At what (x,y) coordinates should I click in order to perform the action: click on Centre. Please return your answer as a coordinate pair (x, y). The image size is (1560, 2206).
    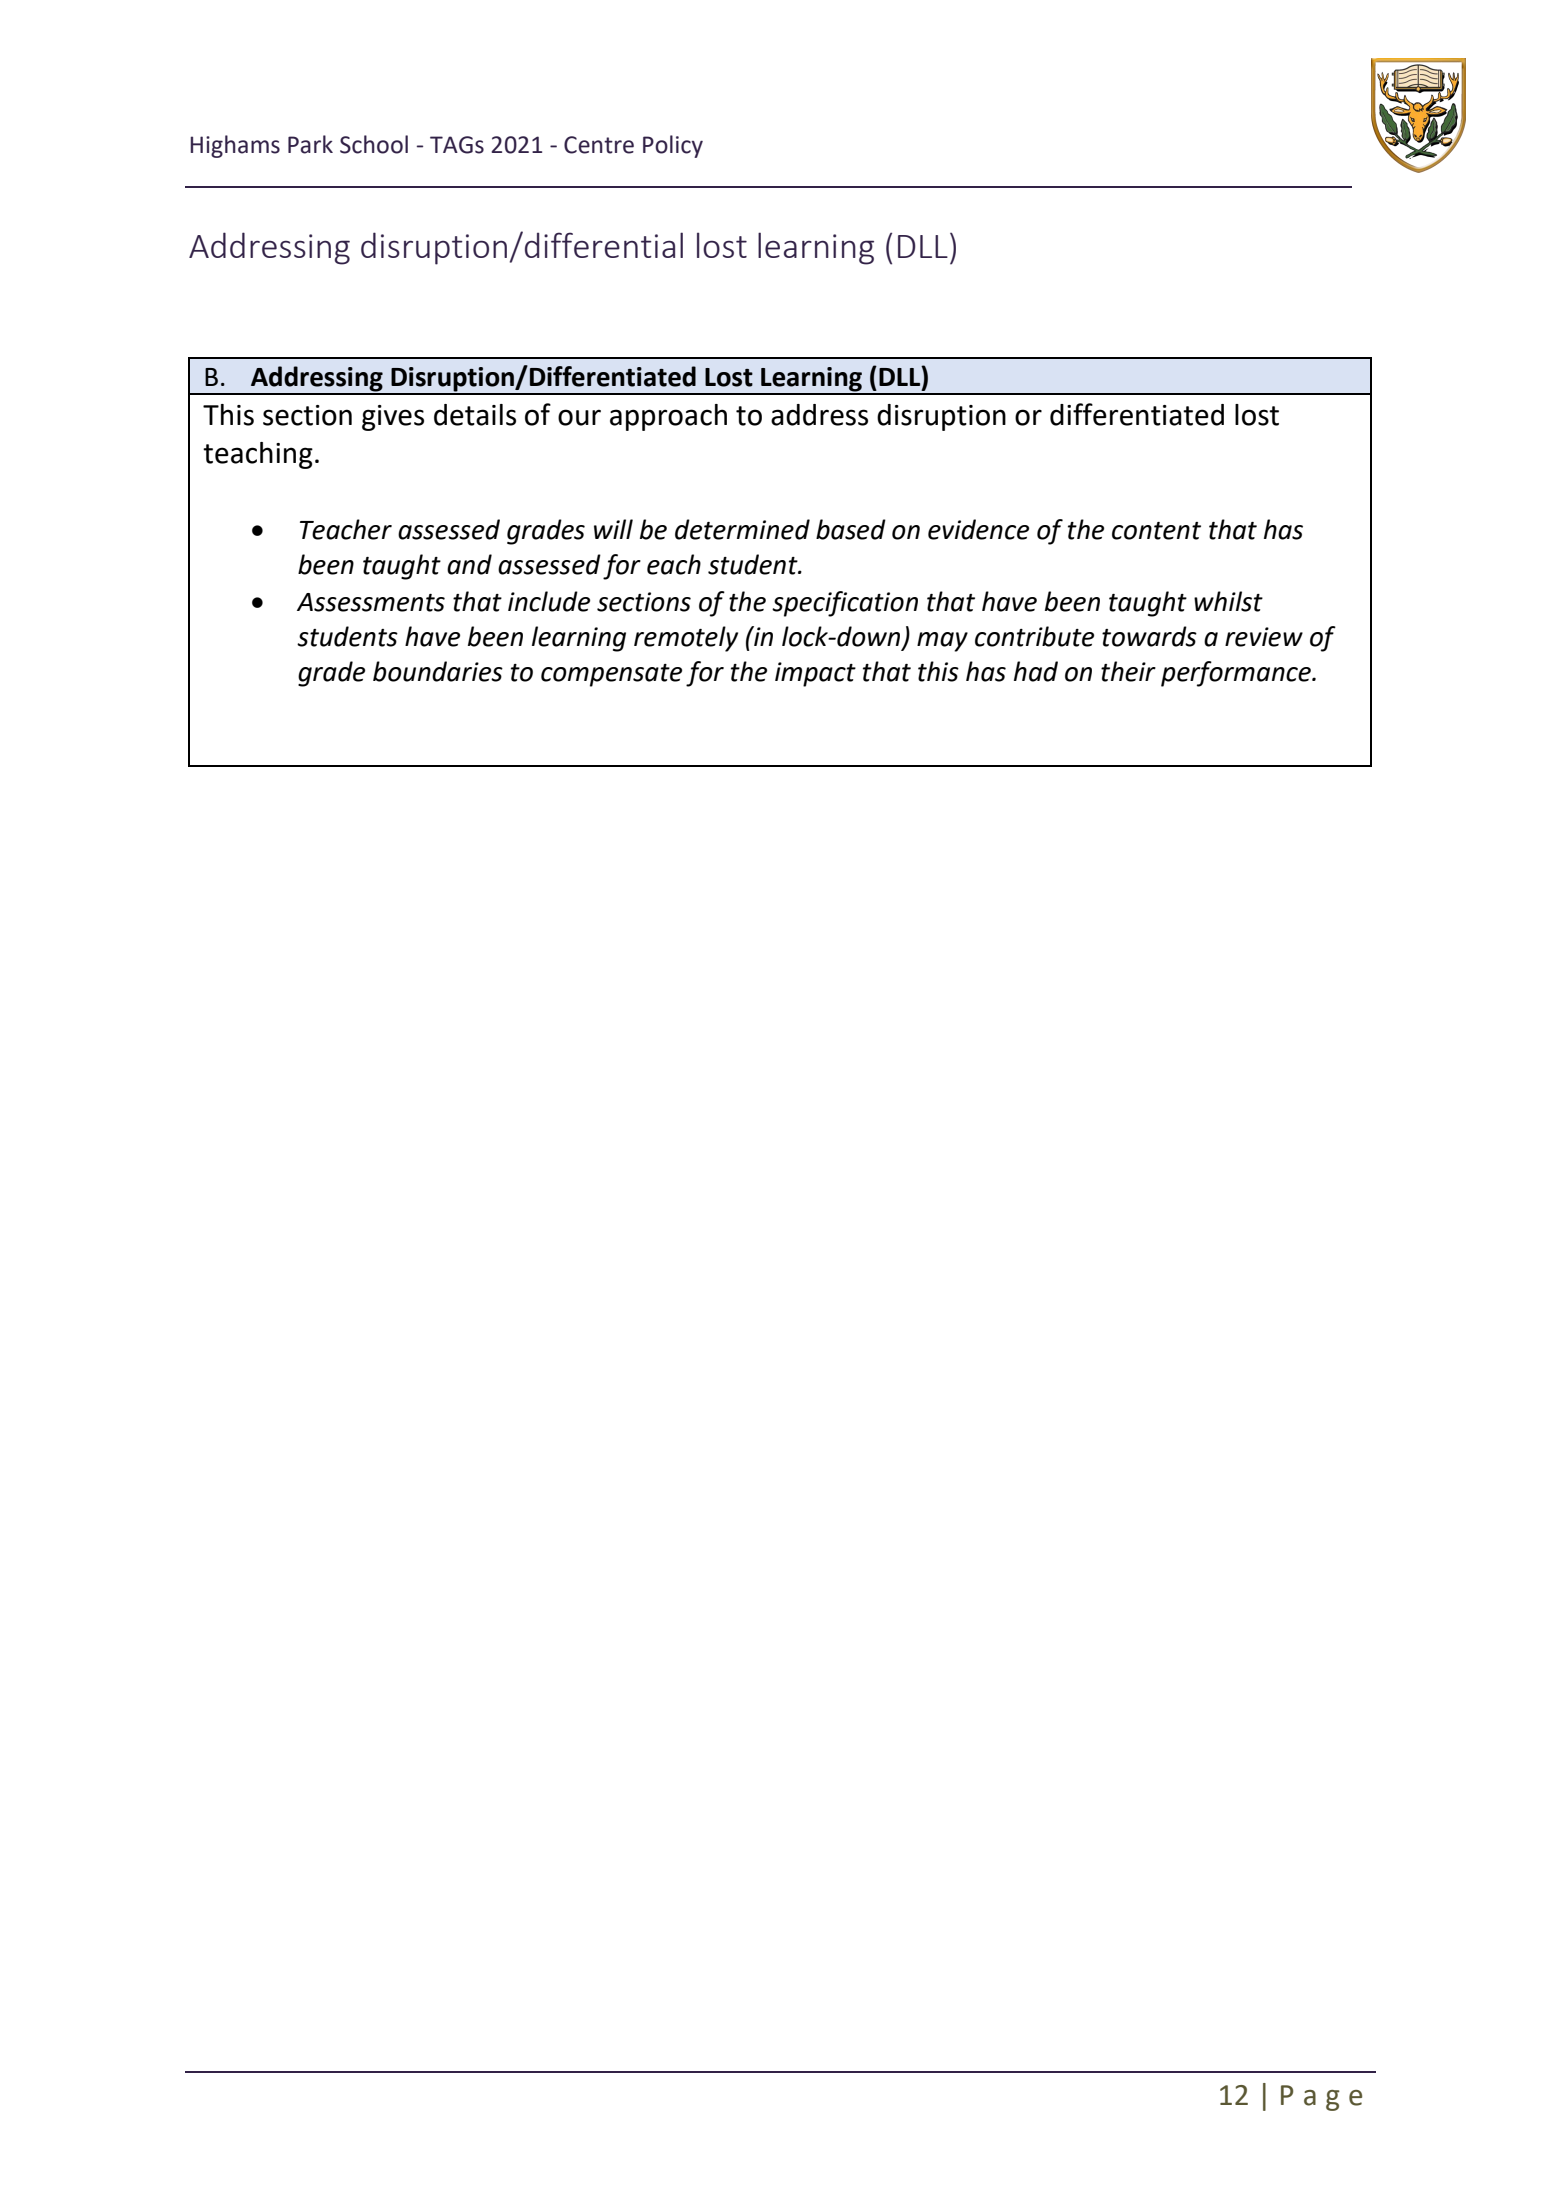
    Looking at the image, I should click on (599, 145).
